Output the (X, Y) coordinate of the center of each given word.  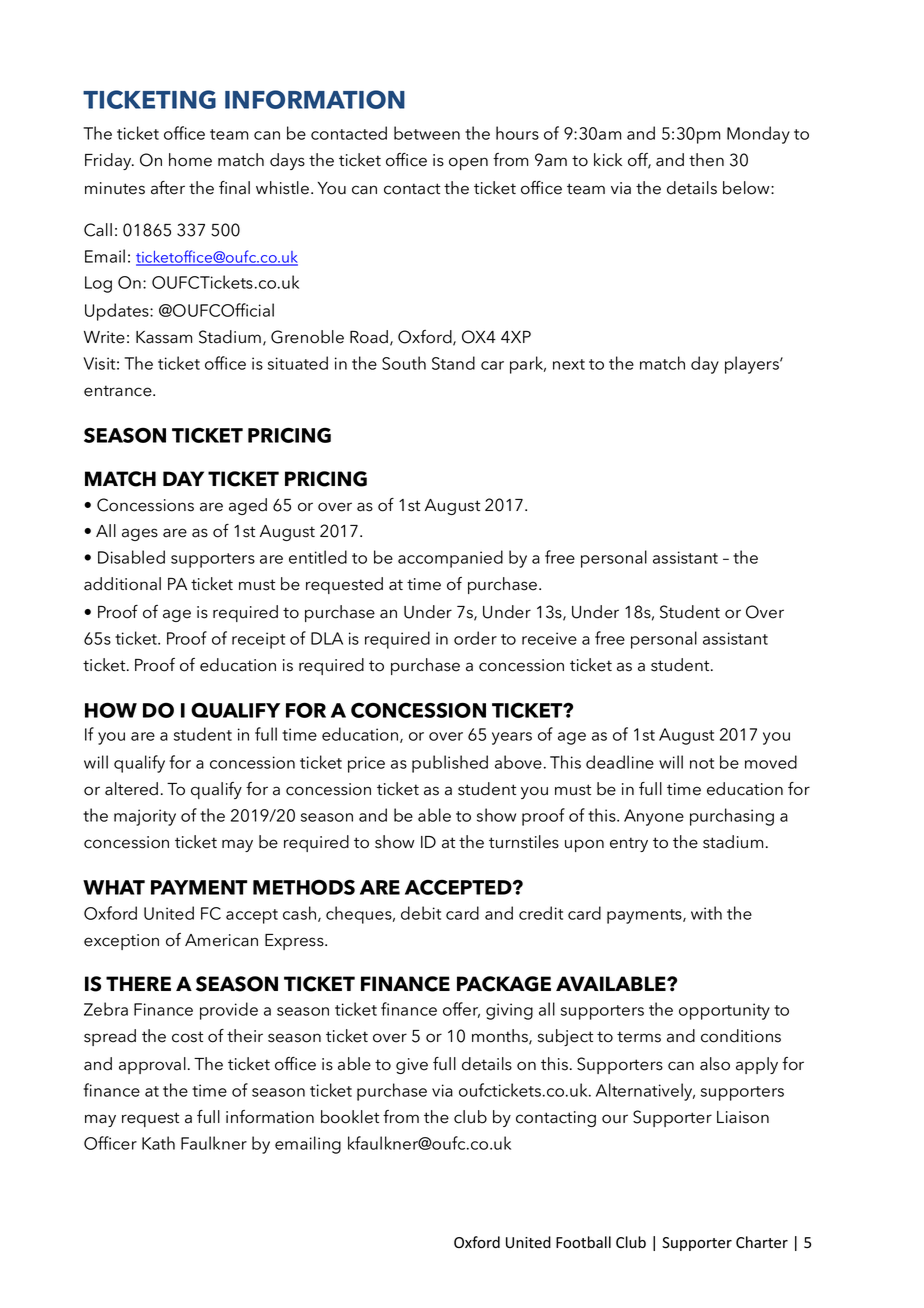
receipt (258, 640)
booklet (350, 1117)
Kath (158, 1143)
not (702, 763)
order (475, 638)
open (468, 163)
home (190, 160)
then (706, 160)
